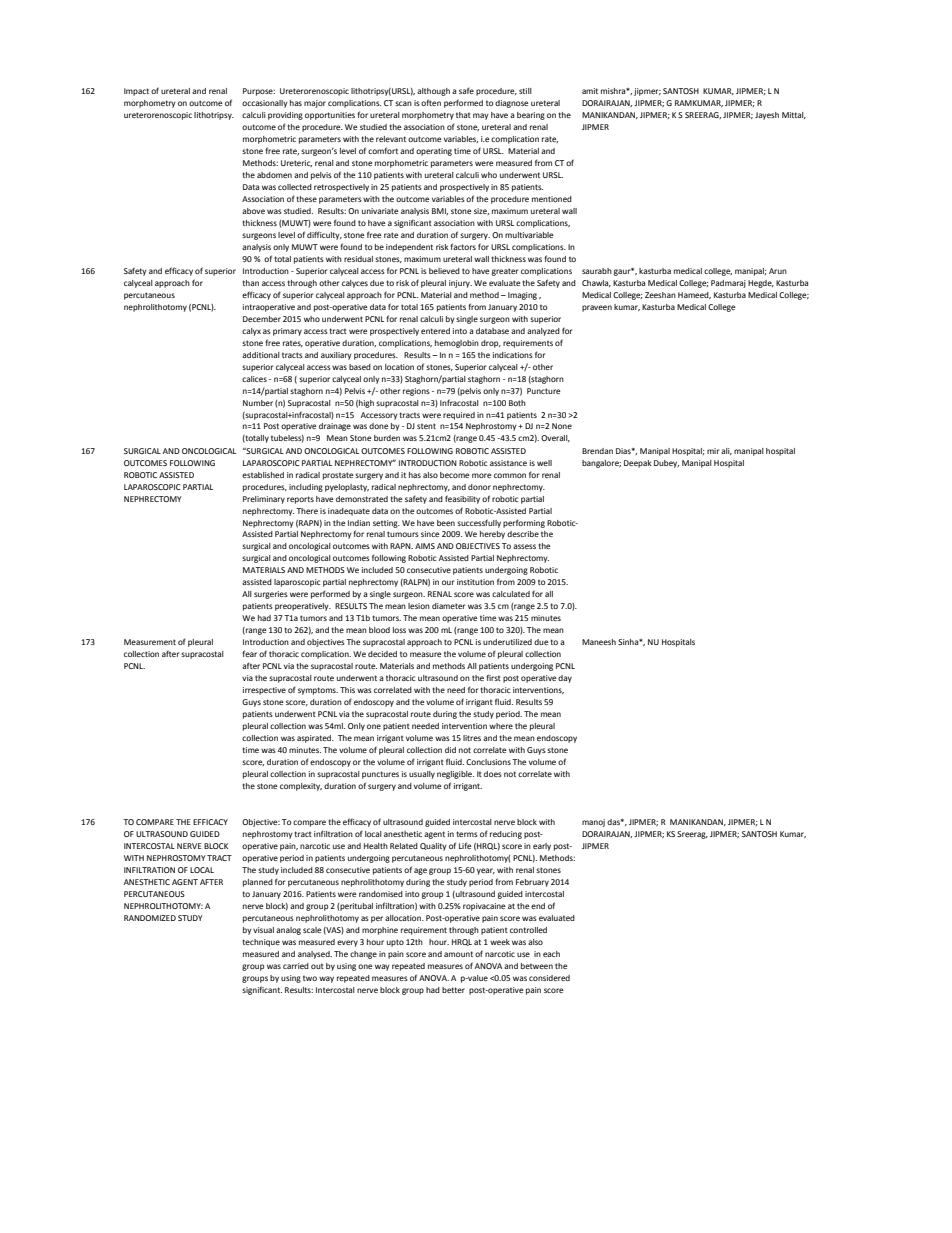 Image resolution: width=952 pixels, height=1233 pixels. What do you see at coordinates (264, 500) in the document?
I see `Preliminary` at bounding box center [264, 500].
